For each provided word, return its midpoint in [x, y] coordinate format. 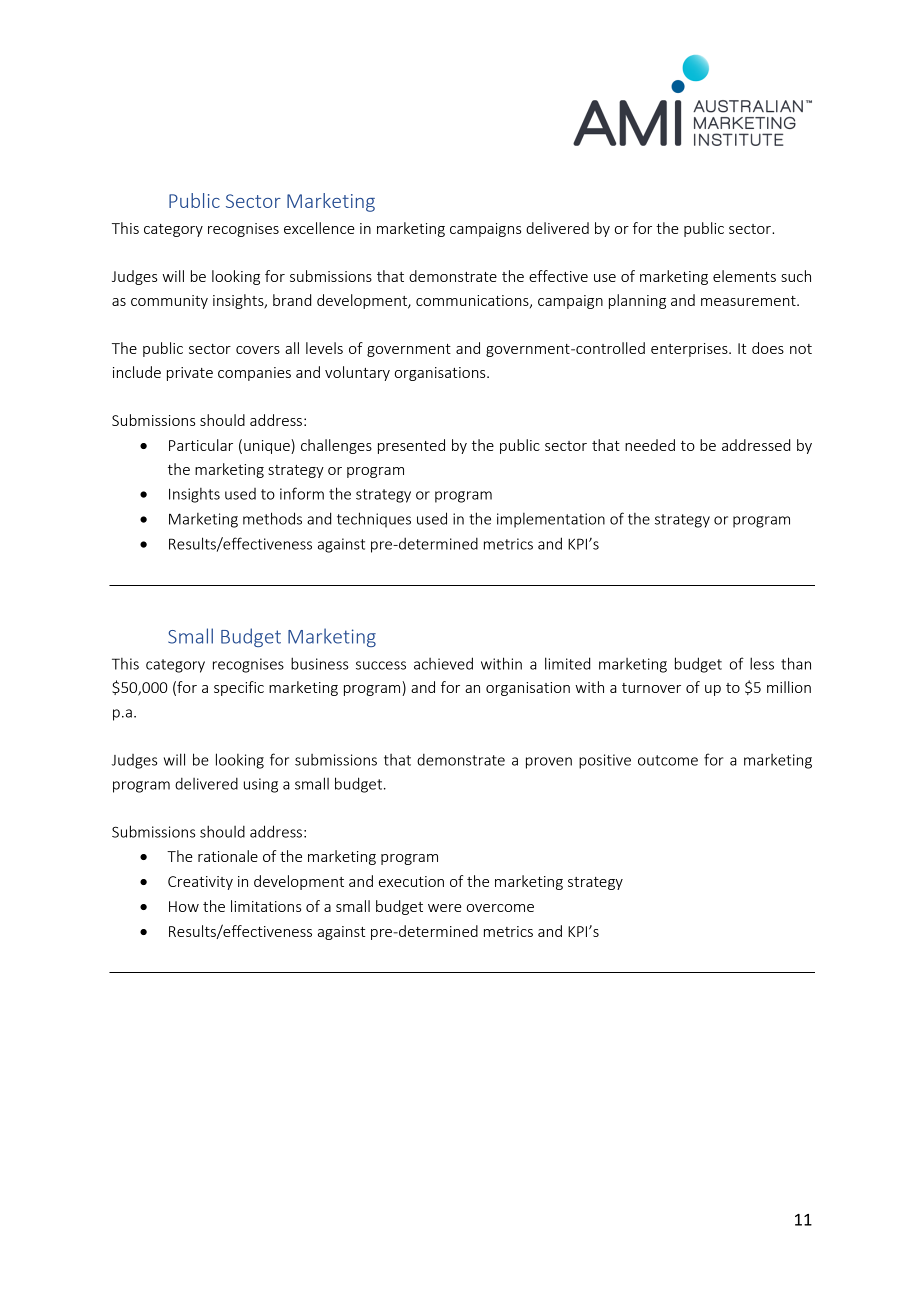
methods [272, 518]
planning [637, 301]
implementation [551, 520]
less [762, 663]
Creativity [200, 883]
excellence [319, 228]
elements [744, 276]
